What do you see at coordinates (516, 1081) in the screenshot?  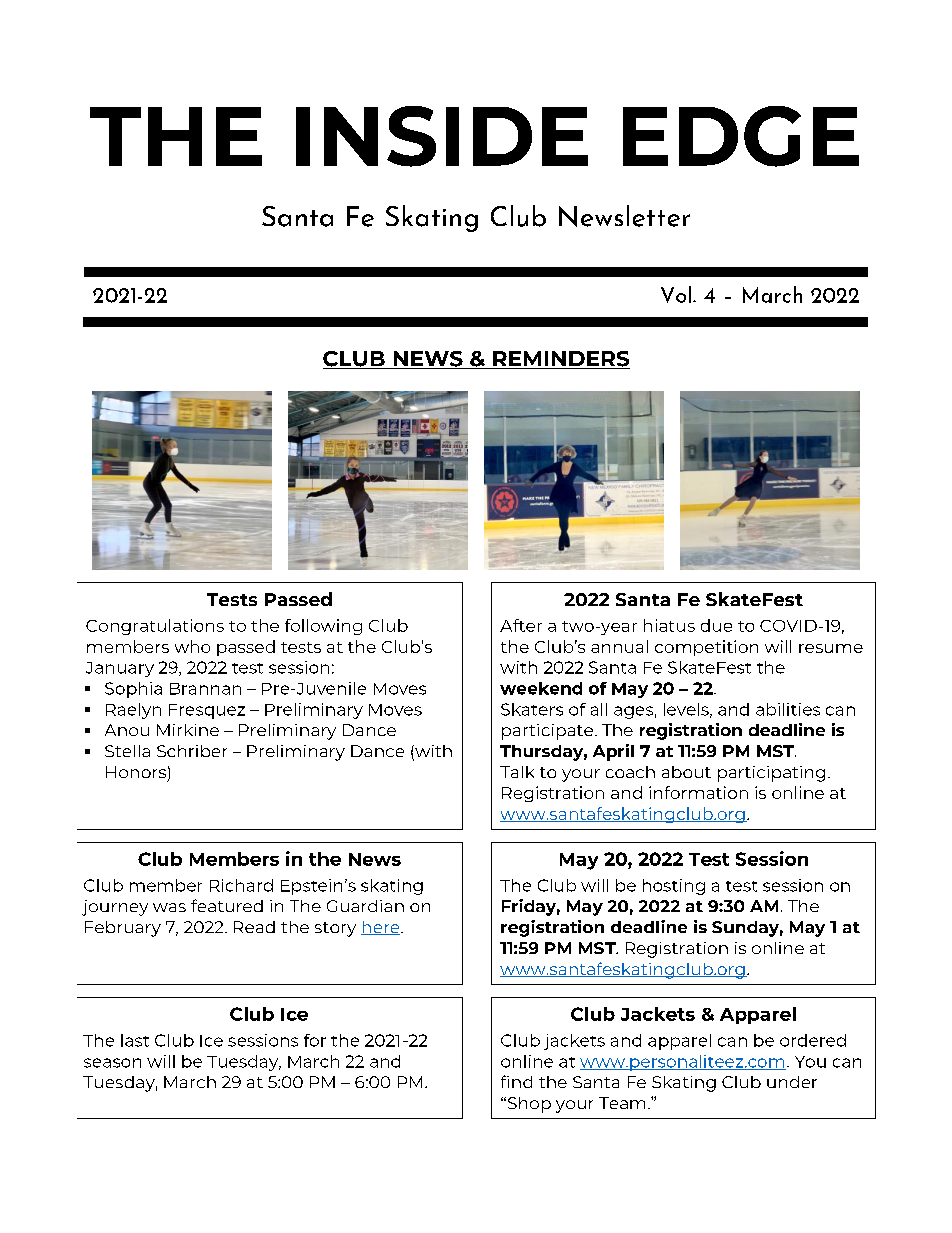 I see `find` at bounding box center [516, 1081].
